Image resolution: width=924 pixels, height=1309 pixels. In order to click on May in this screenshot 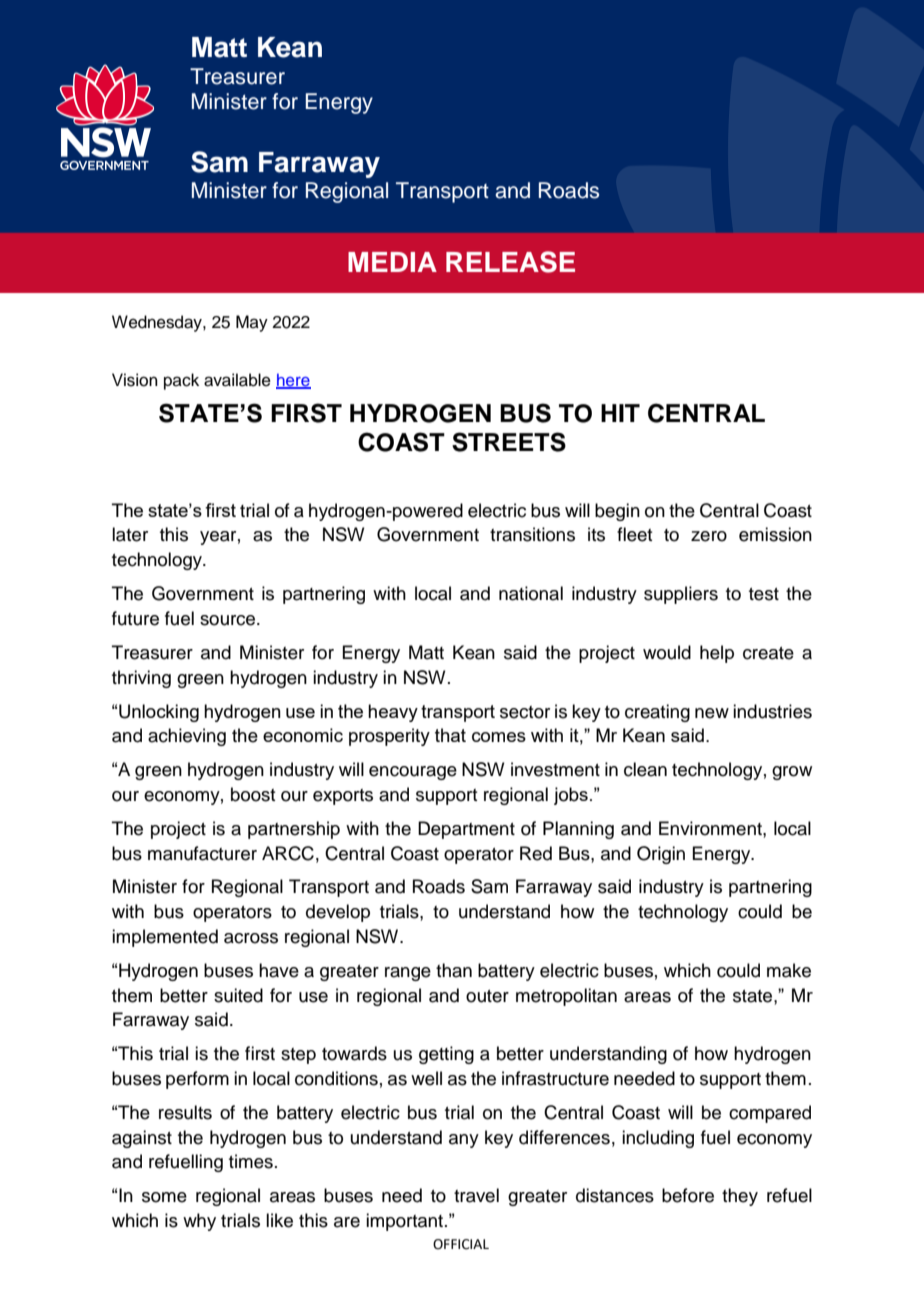, I will do `click(252, 323)`.
